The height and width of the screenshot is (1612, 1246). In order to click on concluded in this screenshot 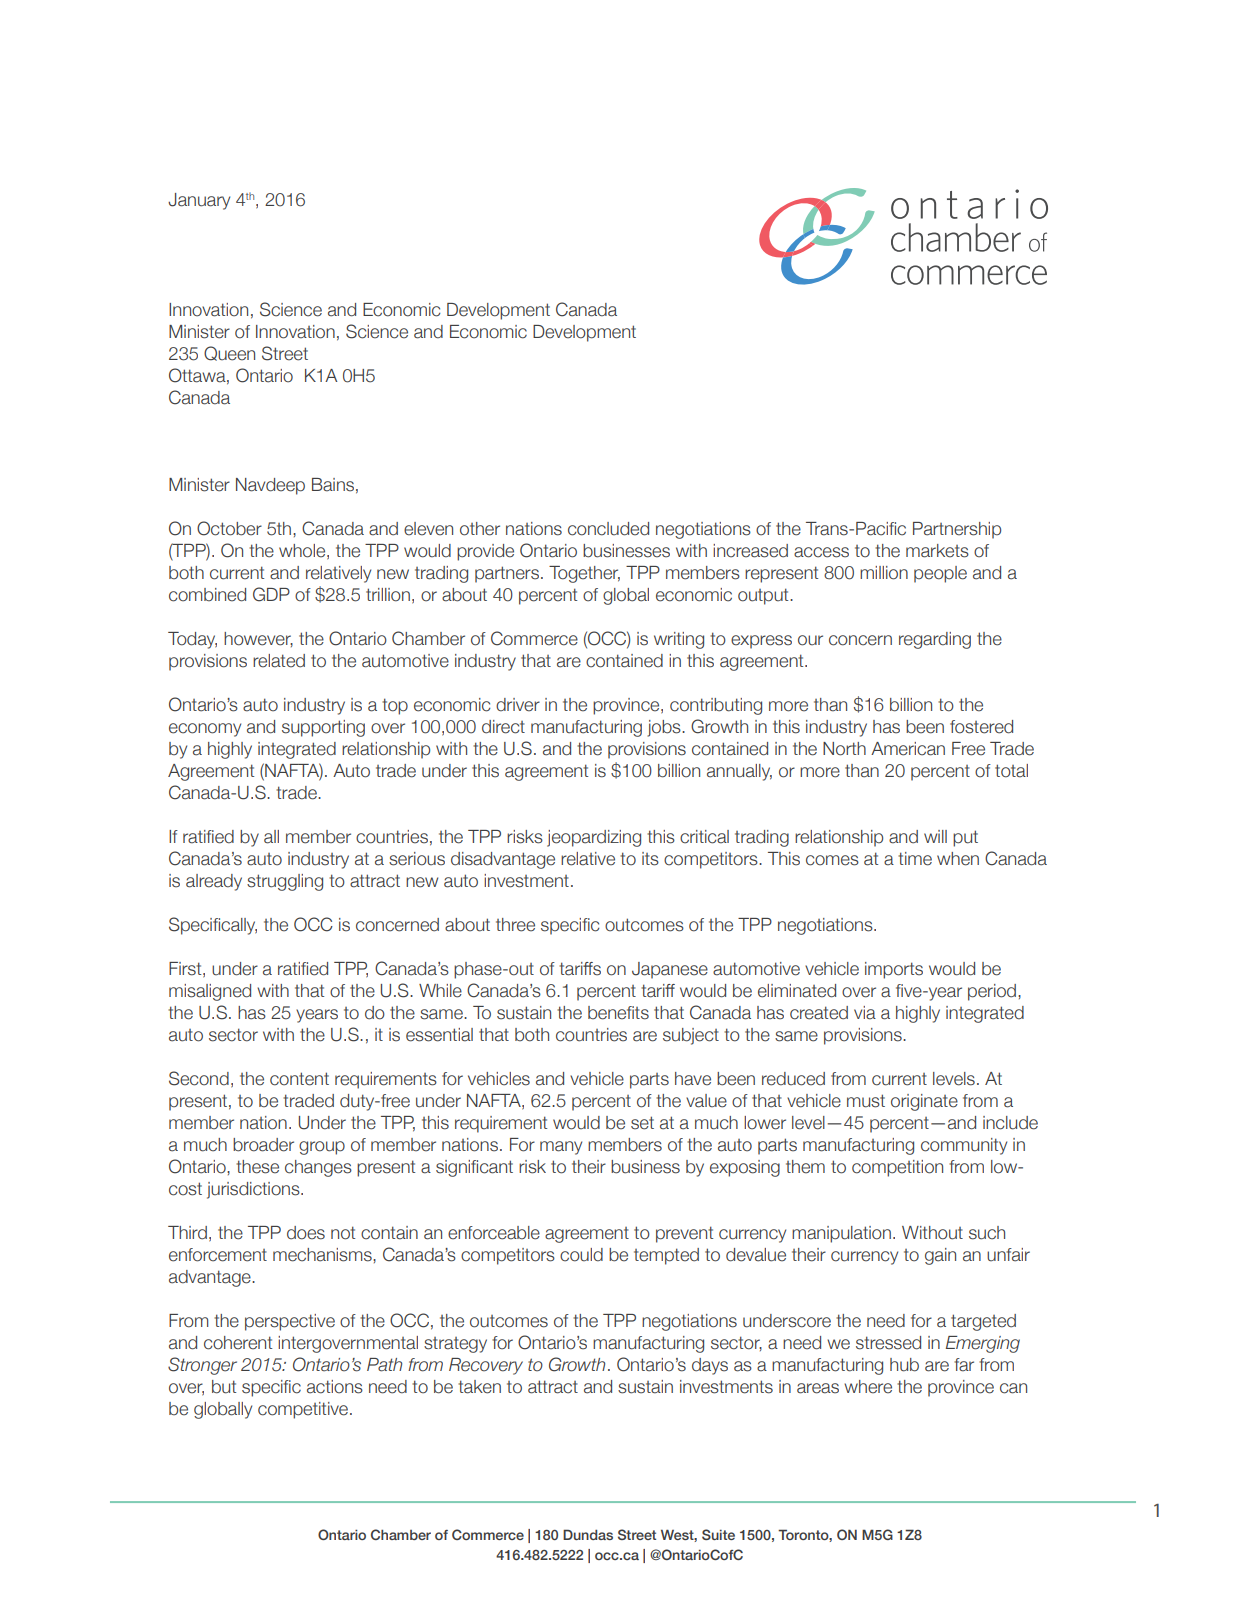, I will do `click(608, 529)`.
